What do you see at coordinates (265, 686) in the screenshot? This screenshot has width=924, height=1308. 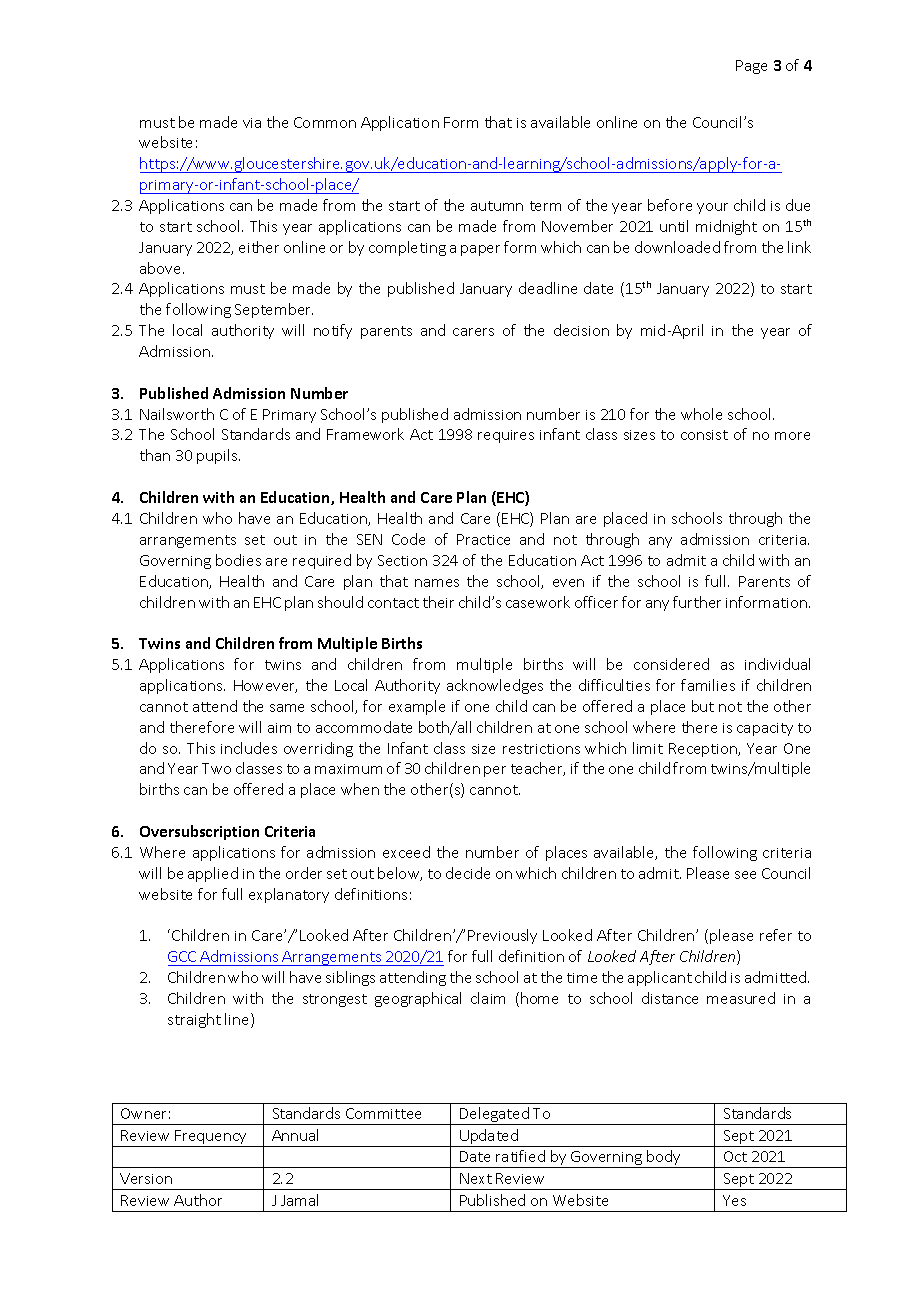 I see `However` at bounding box center [265, 686].
